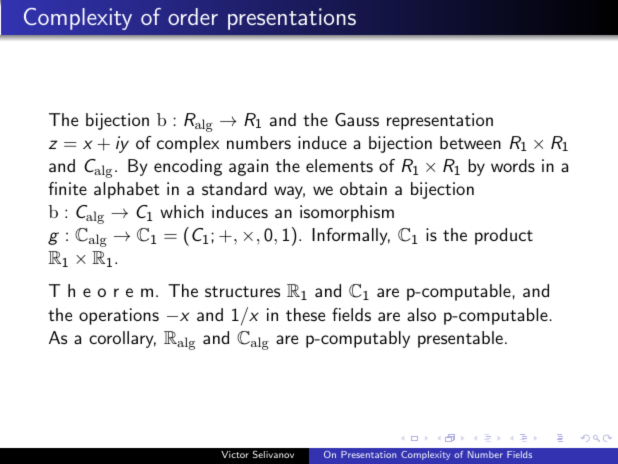 The height and width of the image is (464, 618). I want to click on Informally, so click(351, 236).
